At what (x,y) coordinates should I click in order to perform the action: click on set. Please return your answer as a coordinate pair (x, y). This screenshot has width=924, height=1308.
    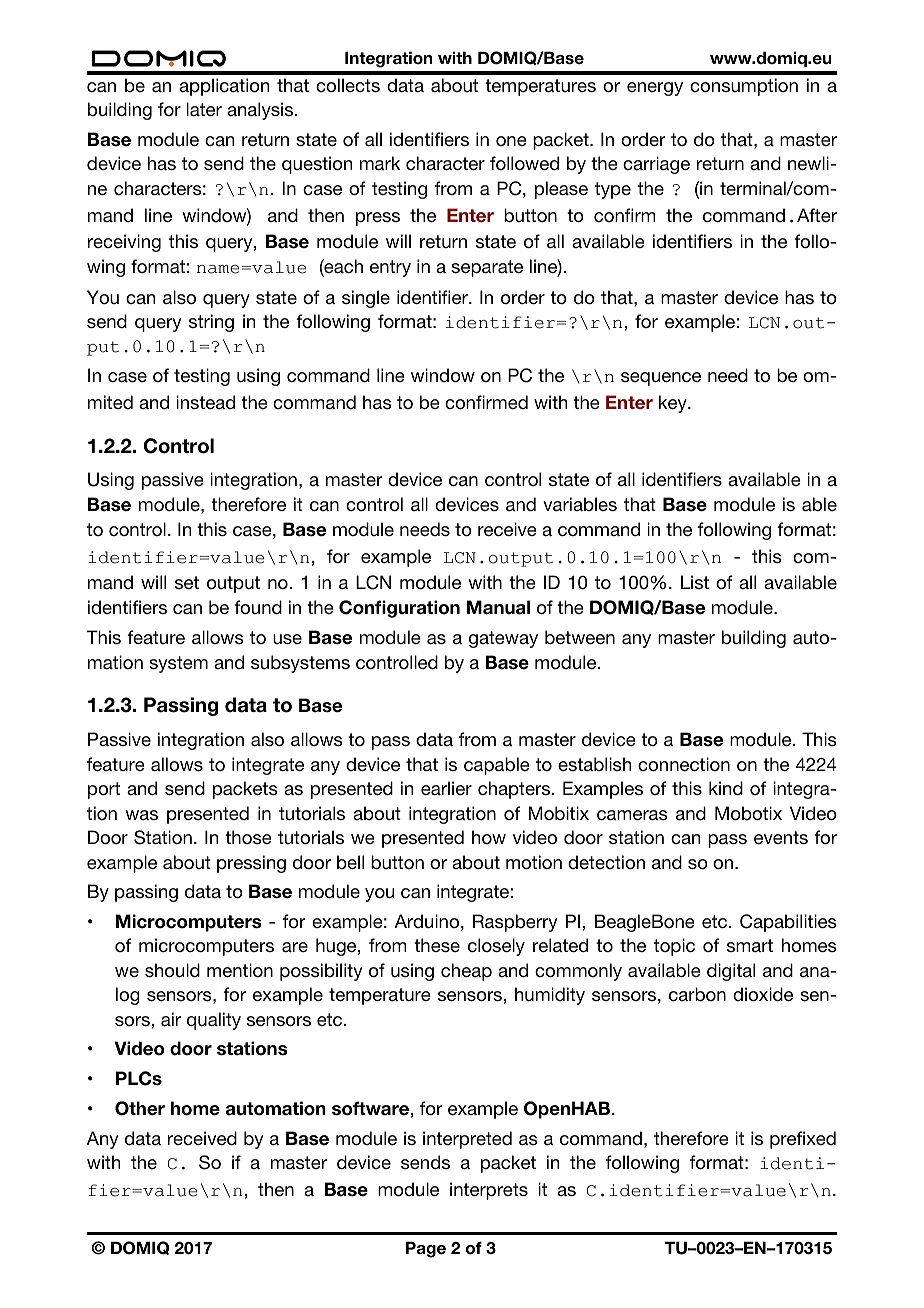
    Looking at the image, I should click on (187, 582).
